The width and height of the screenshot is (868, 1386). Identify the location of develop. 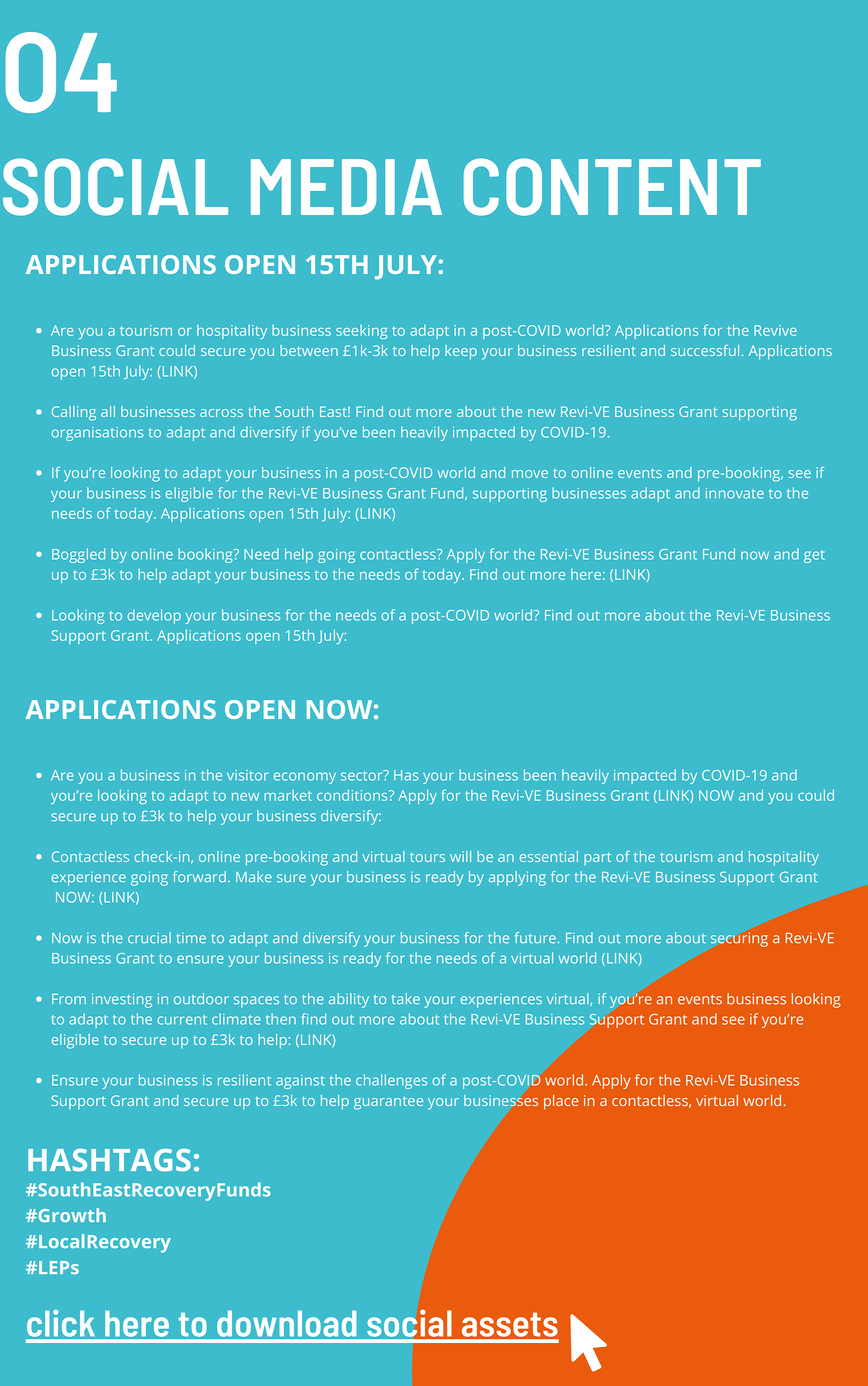
(154, 616).
